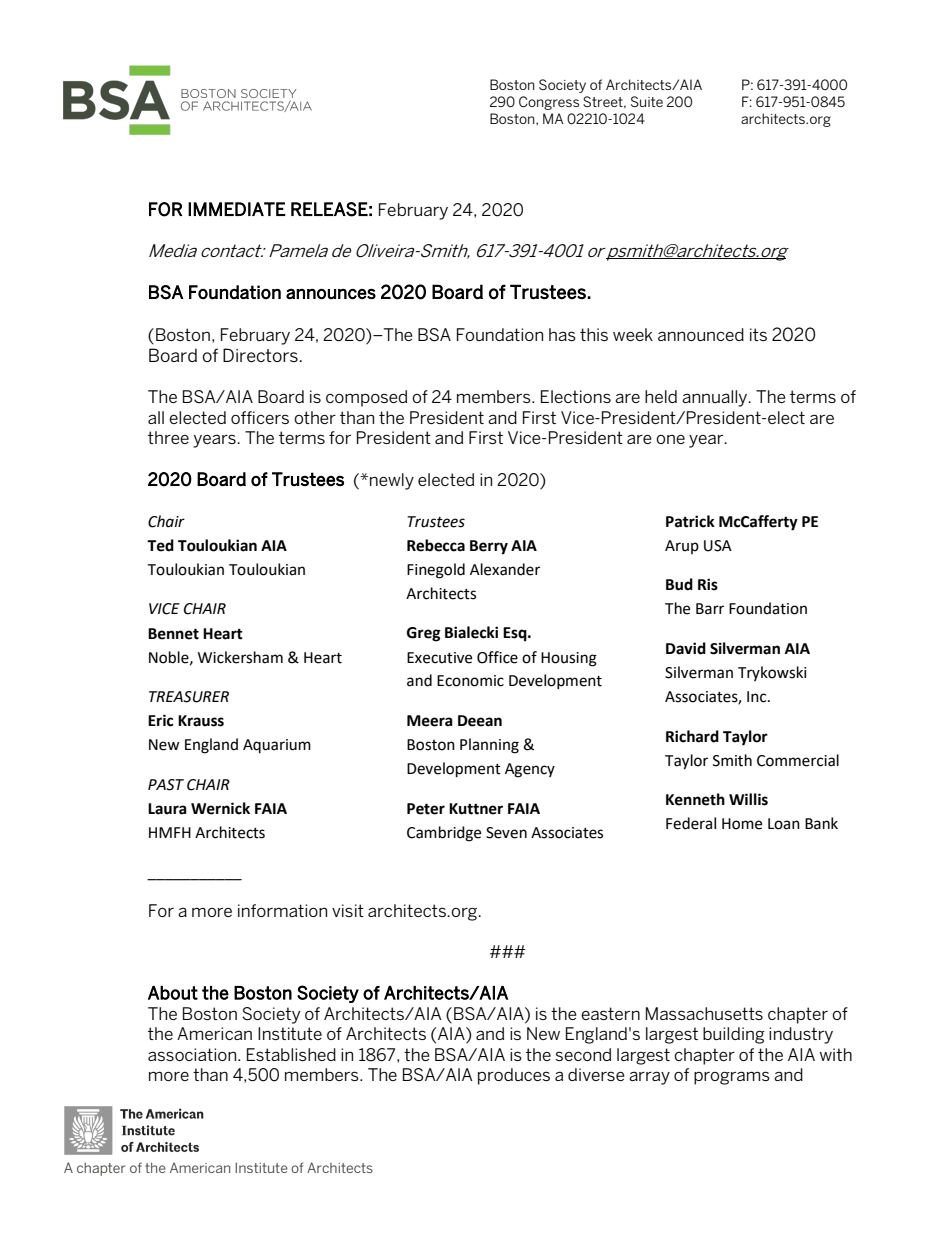 This document has width=952, height=1233. What do you see at coordinates (331, 294) in the document?
I see `announces` at bounding box center [331, 294].
